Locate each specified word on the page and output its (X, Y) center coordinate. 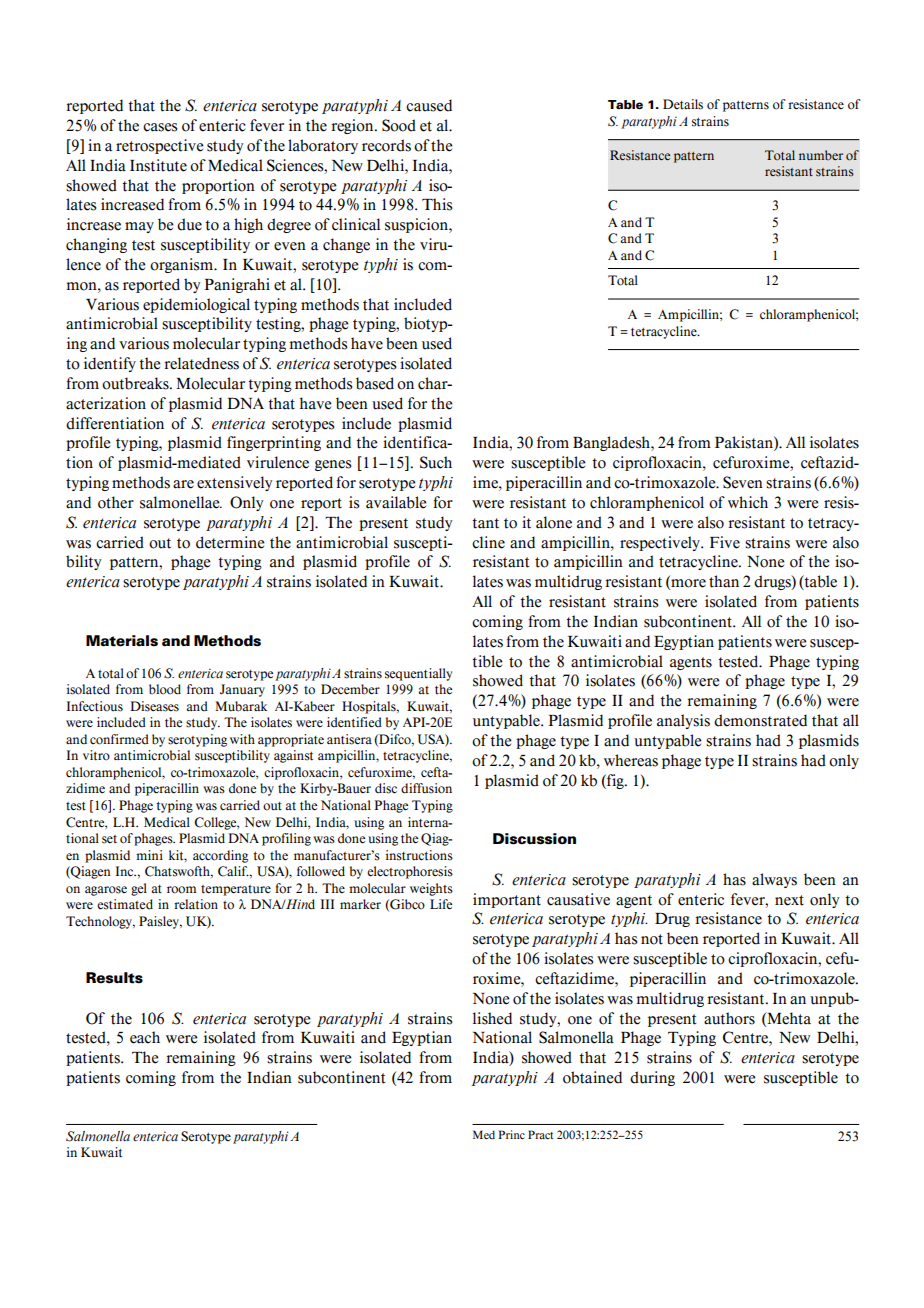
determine (230, 542)
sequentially (418, 674)
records (386, 145)
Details (683, 104)
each (145, 1037)
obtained (592, 1077)
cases (160, 127)
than (724, 581)
